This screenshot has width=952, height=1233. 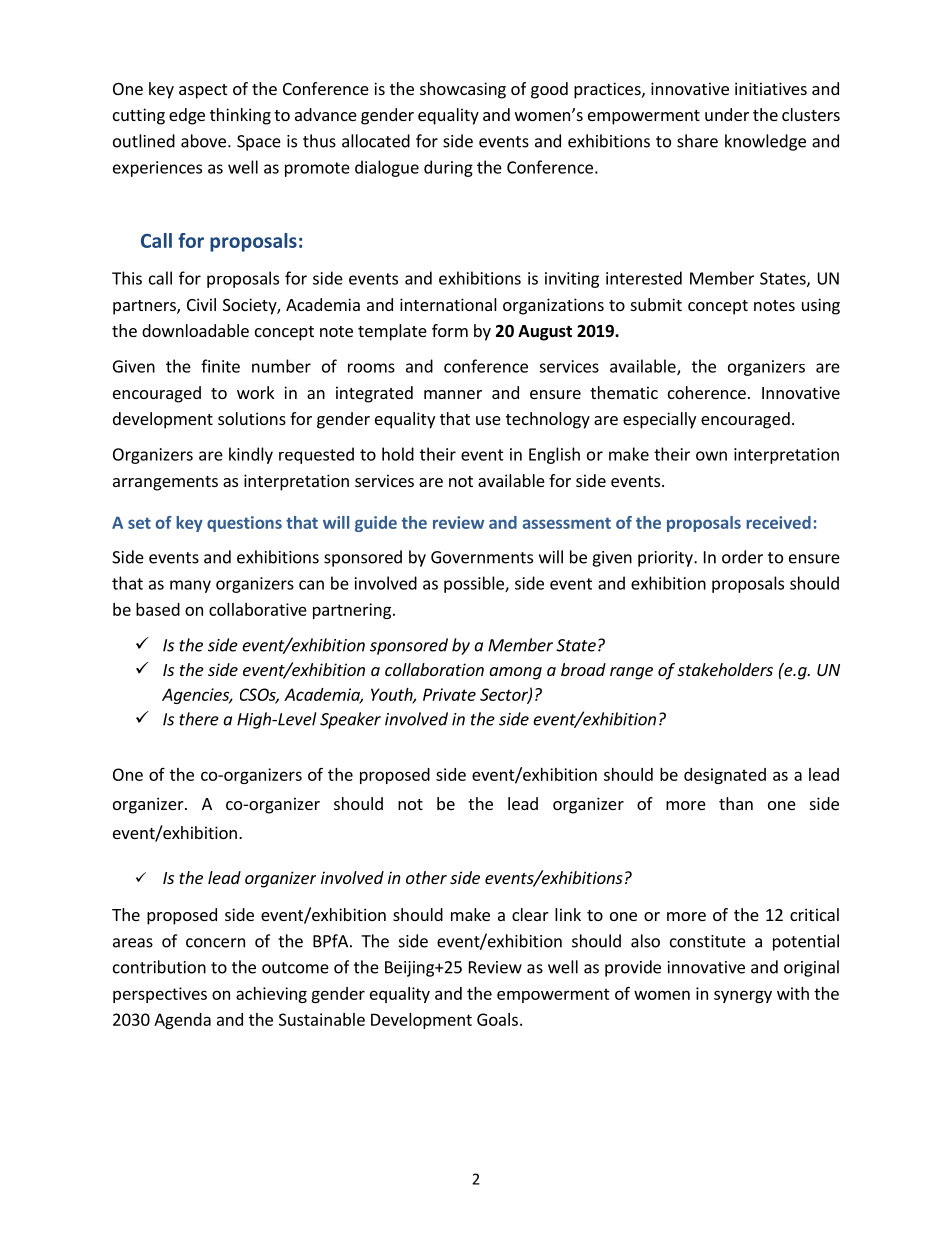 I want to click on thinking, so click(x=240, y=116).
